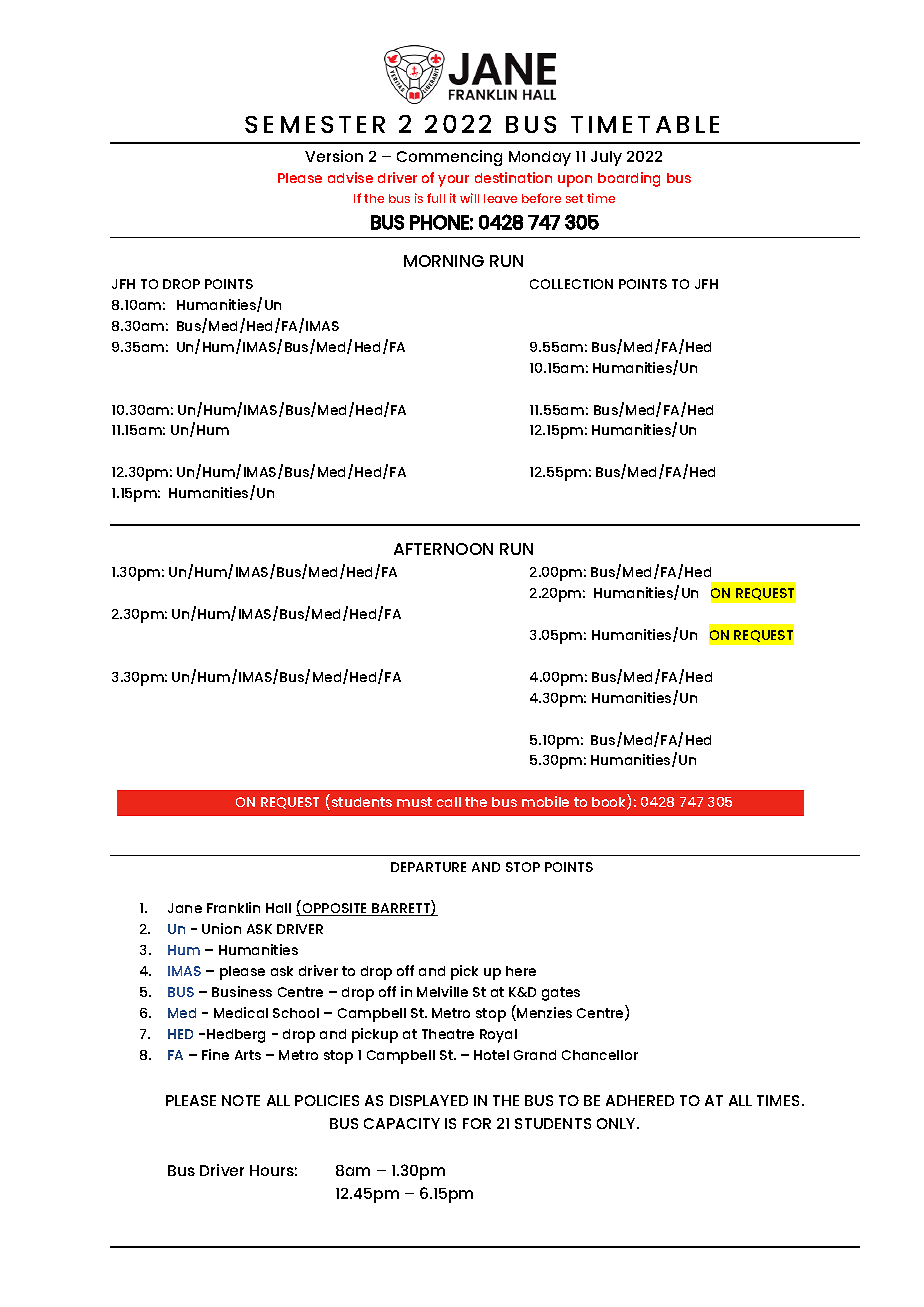 The height and width of the document is (1307, 924). What do you see at coordinates (334, 156) in the document?
I see `Version` at bounding box center [334, 156].
